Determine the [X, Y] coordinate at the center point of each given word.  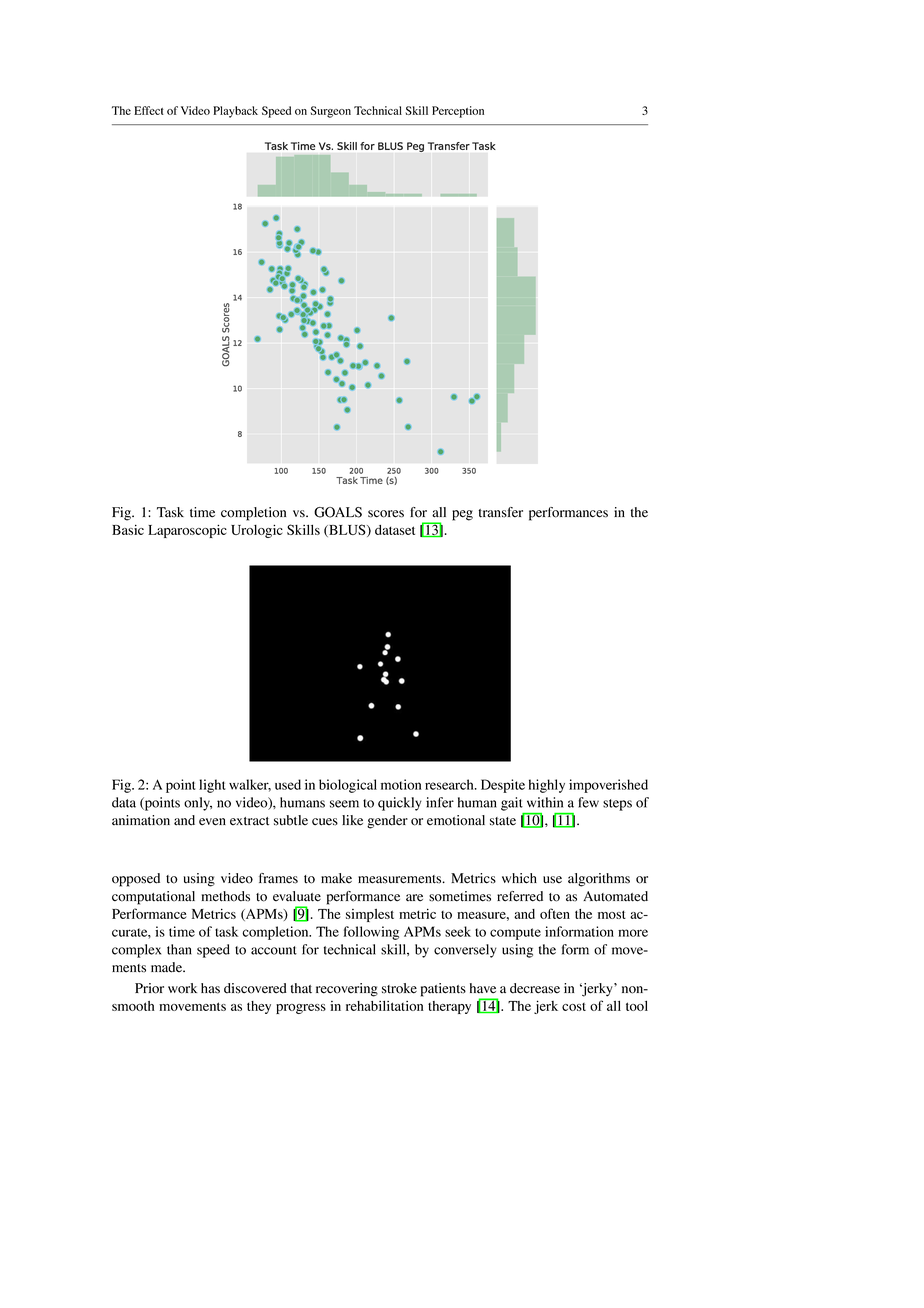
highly [547, 786]
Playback [235, 112]
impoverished [608, 786]
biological [348, 786]
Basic [128, 529]
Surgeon [330, 112]
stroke [399, 988]
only [198, 804]
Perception [458, 112]
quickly [400, 804]
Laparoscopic [187, 531]
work [182, 988]
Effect [149, 110]
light [212, 786]
